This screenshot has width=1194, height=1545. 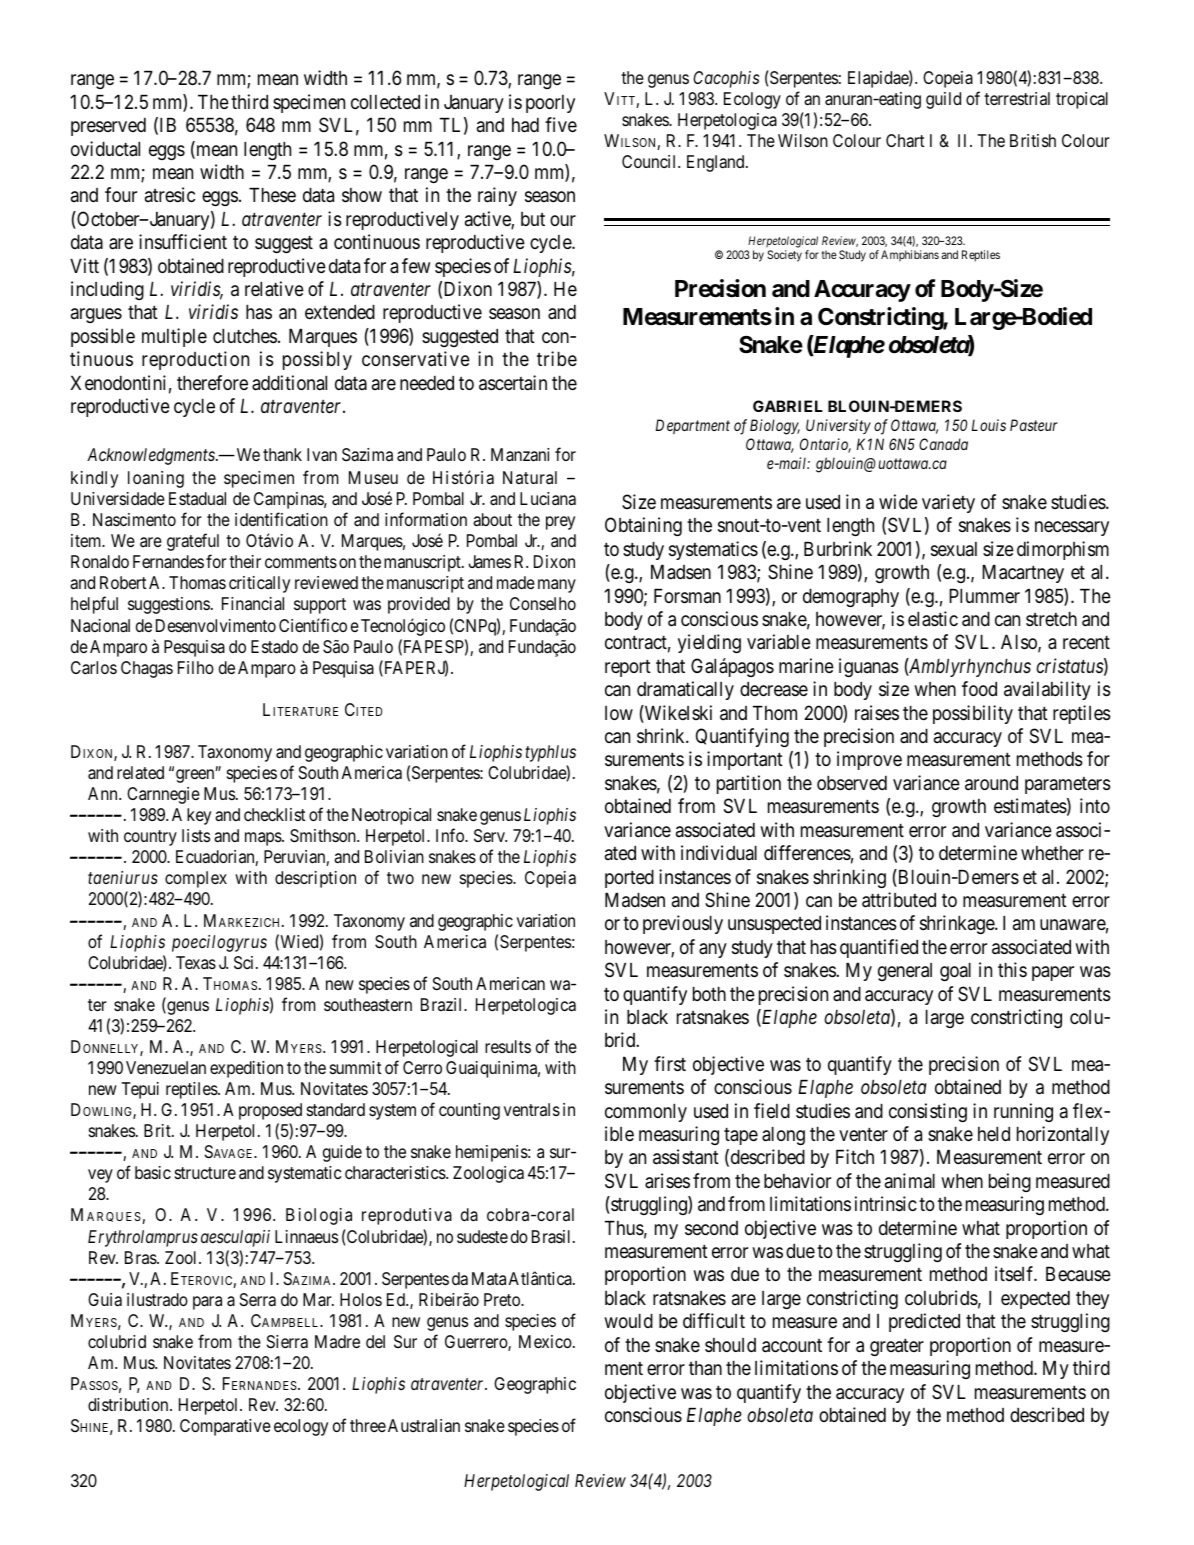 I want to click on previously, so click(x=683, y=924).
